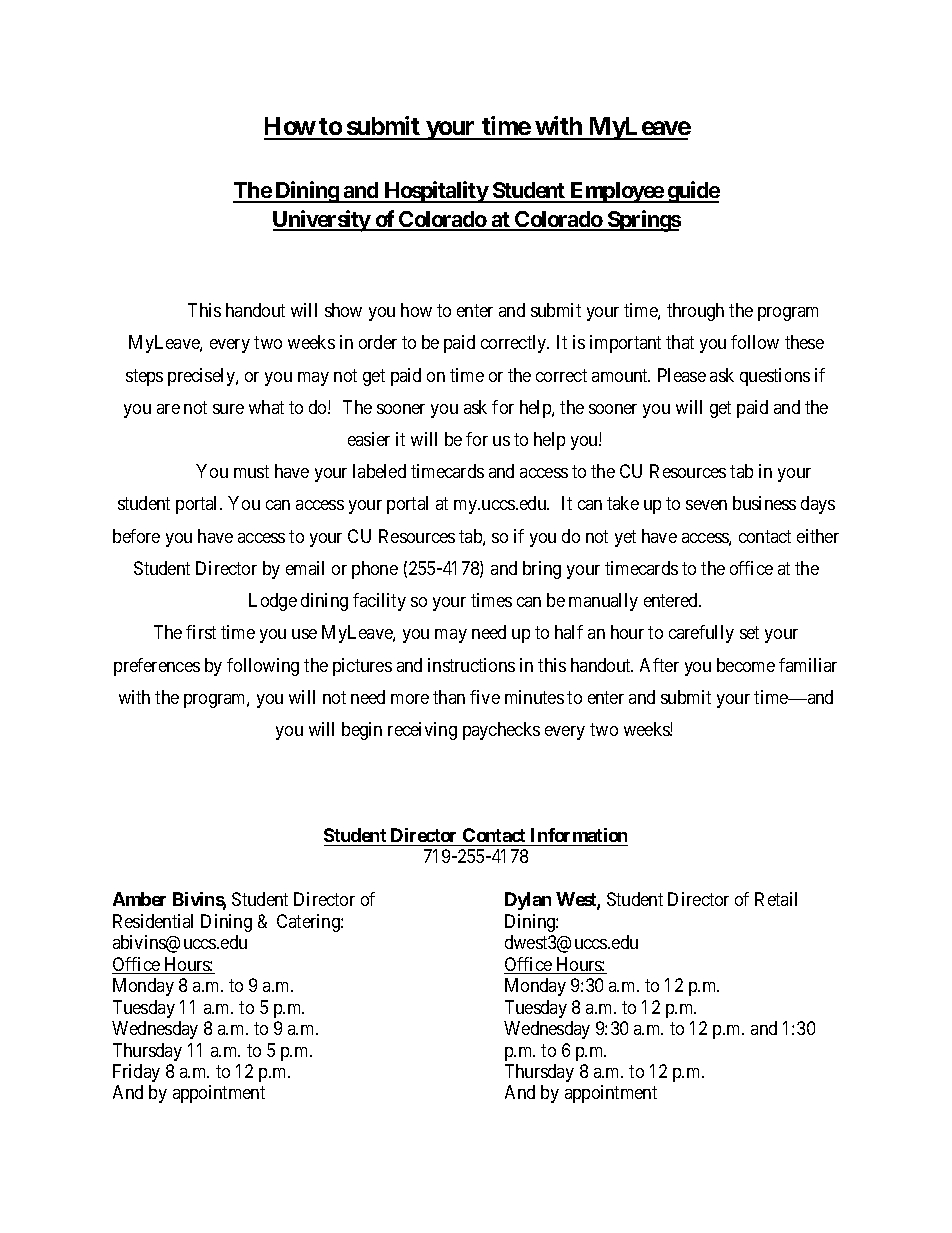 The image size is (952, 1233). What do you see at coordinates (693, 192) in the image?
I see `guide` at bounding box center [693, 192].
